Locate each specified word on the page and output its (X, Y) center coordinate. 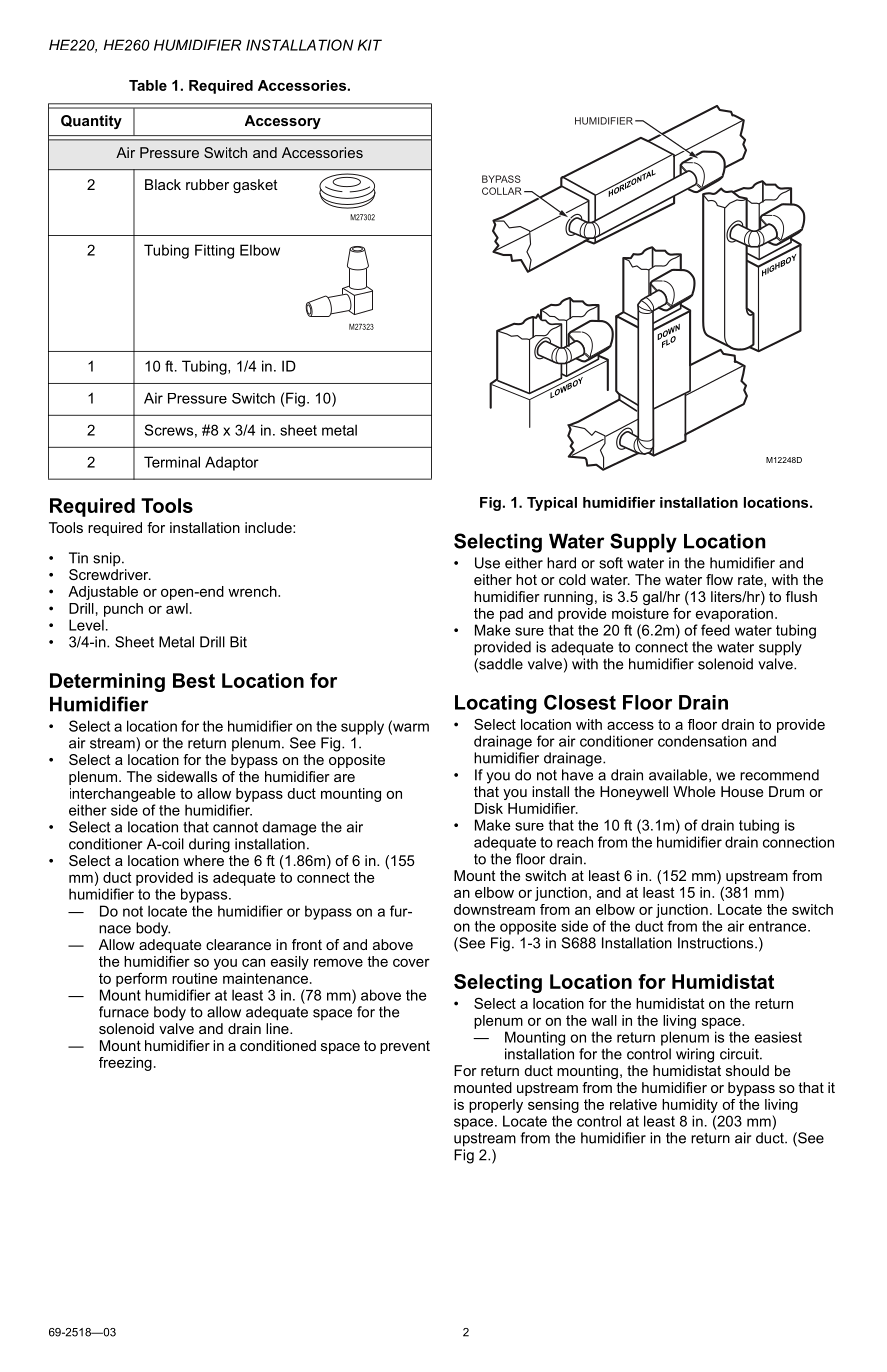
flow (719, 579)
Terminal (172, 462)
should (747, 1070)
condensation (702, 741)
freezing (125, 1064)
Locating (496, 704)
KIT (370, 45)
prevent (405, 1047)
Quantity (91, 122)
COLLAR (502, 191)
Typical (552, 504)
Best (194, 680)
